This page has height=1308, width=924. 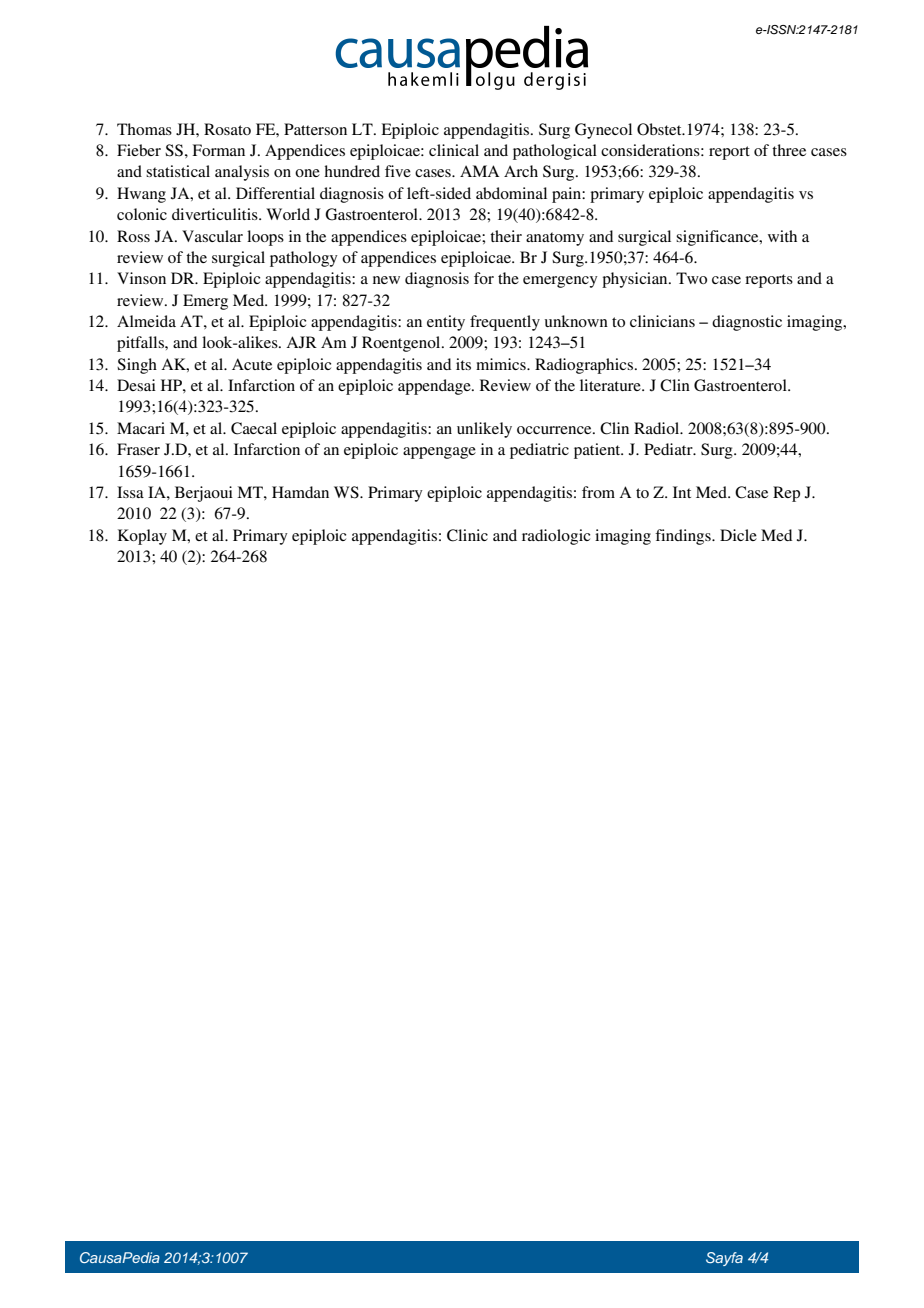 I want to click on Vascular, so click(x=212, y=236).
